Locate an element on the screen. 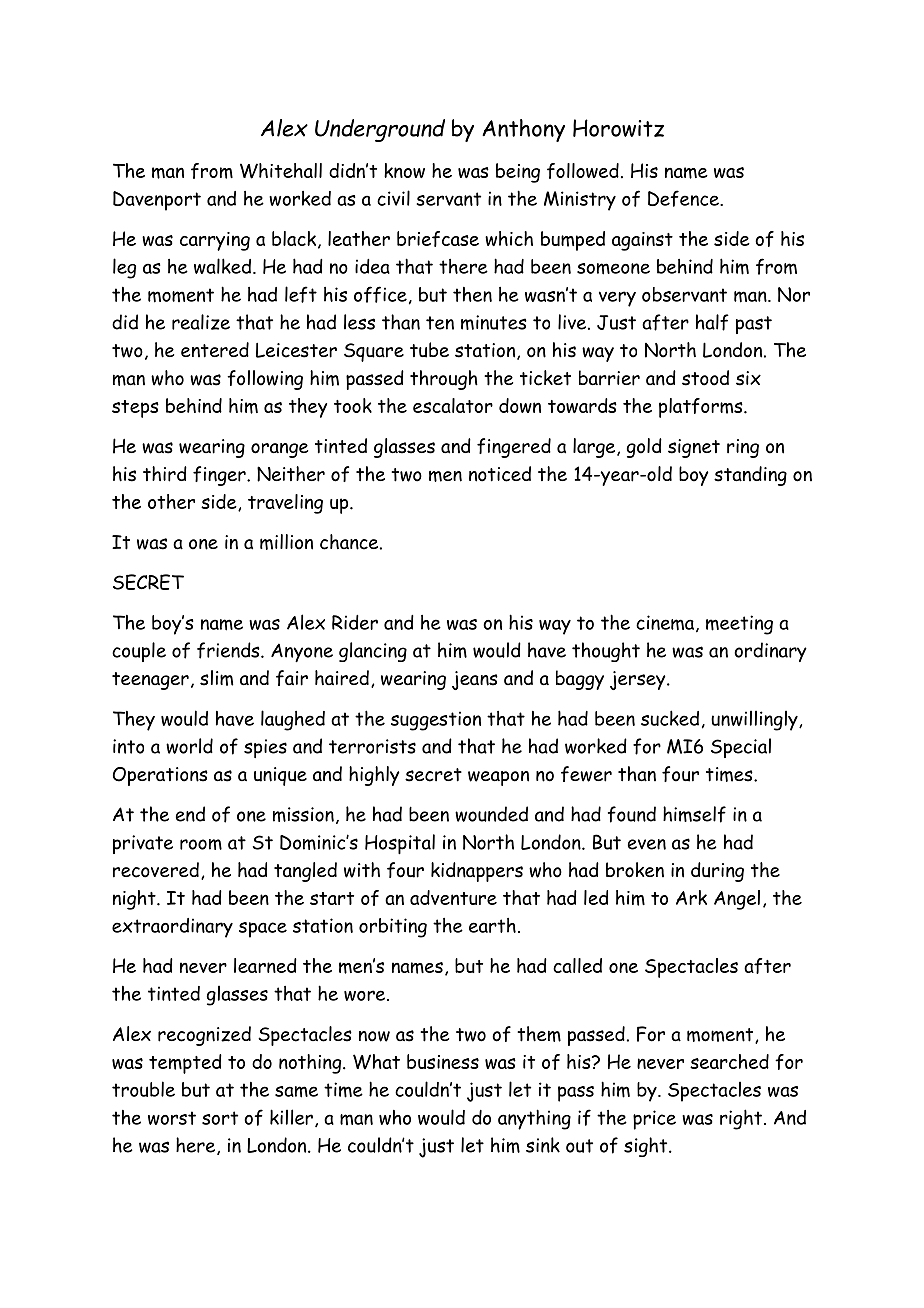 This screenshot has width=924, height=1308. meeting is located at coordinates (739, 625).
